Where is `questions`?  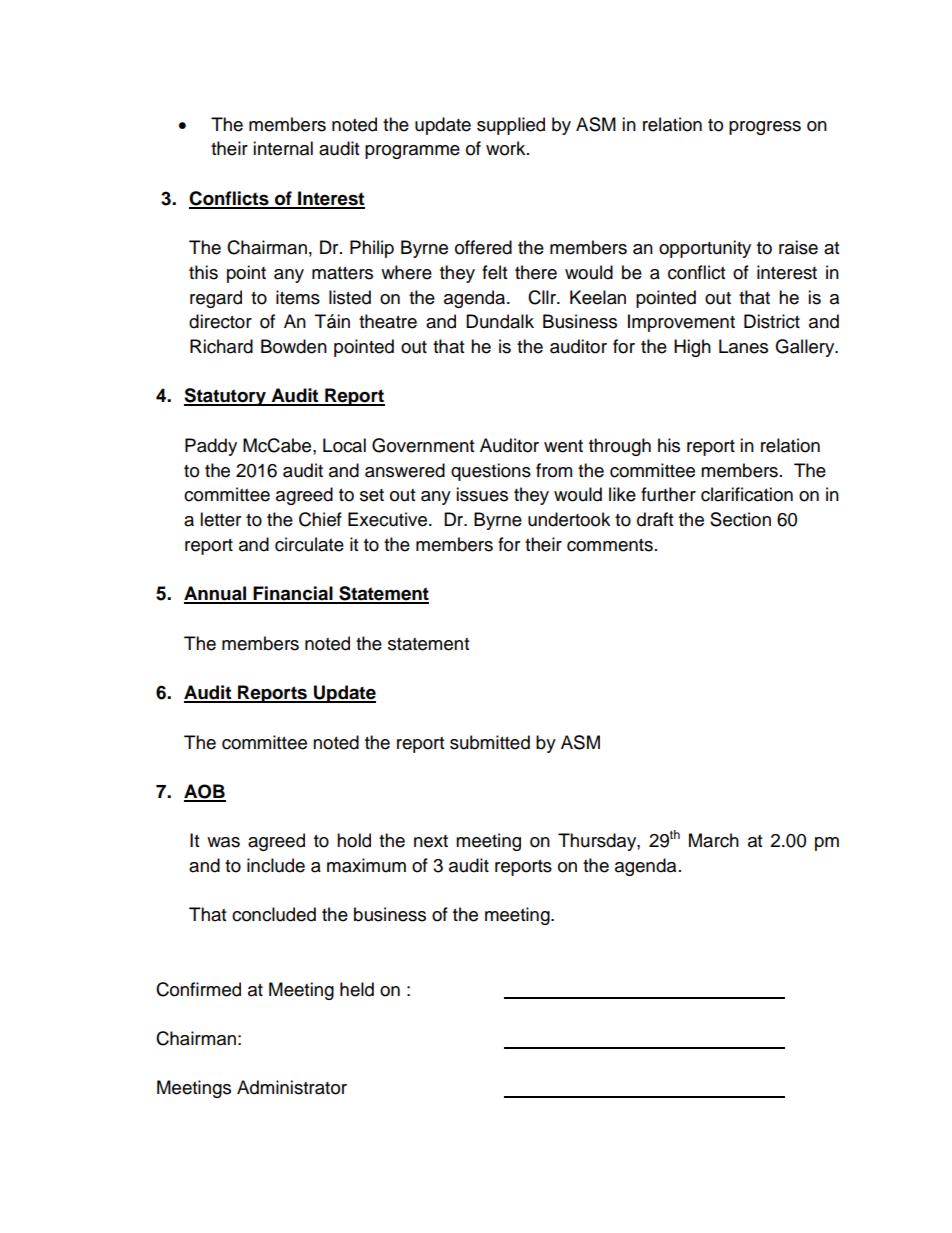
questions is located at coordinates (491, 472).
